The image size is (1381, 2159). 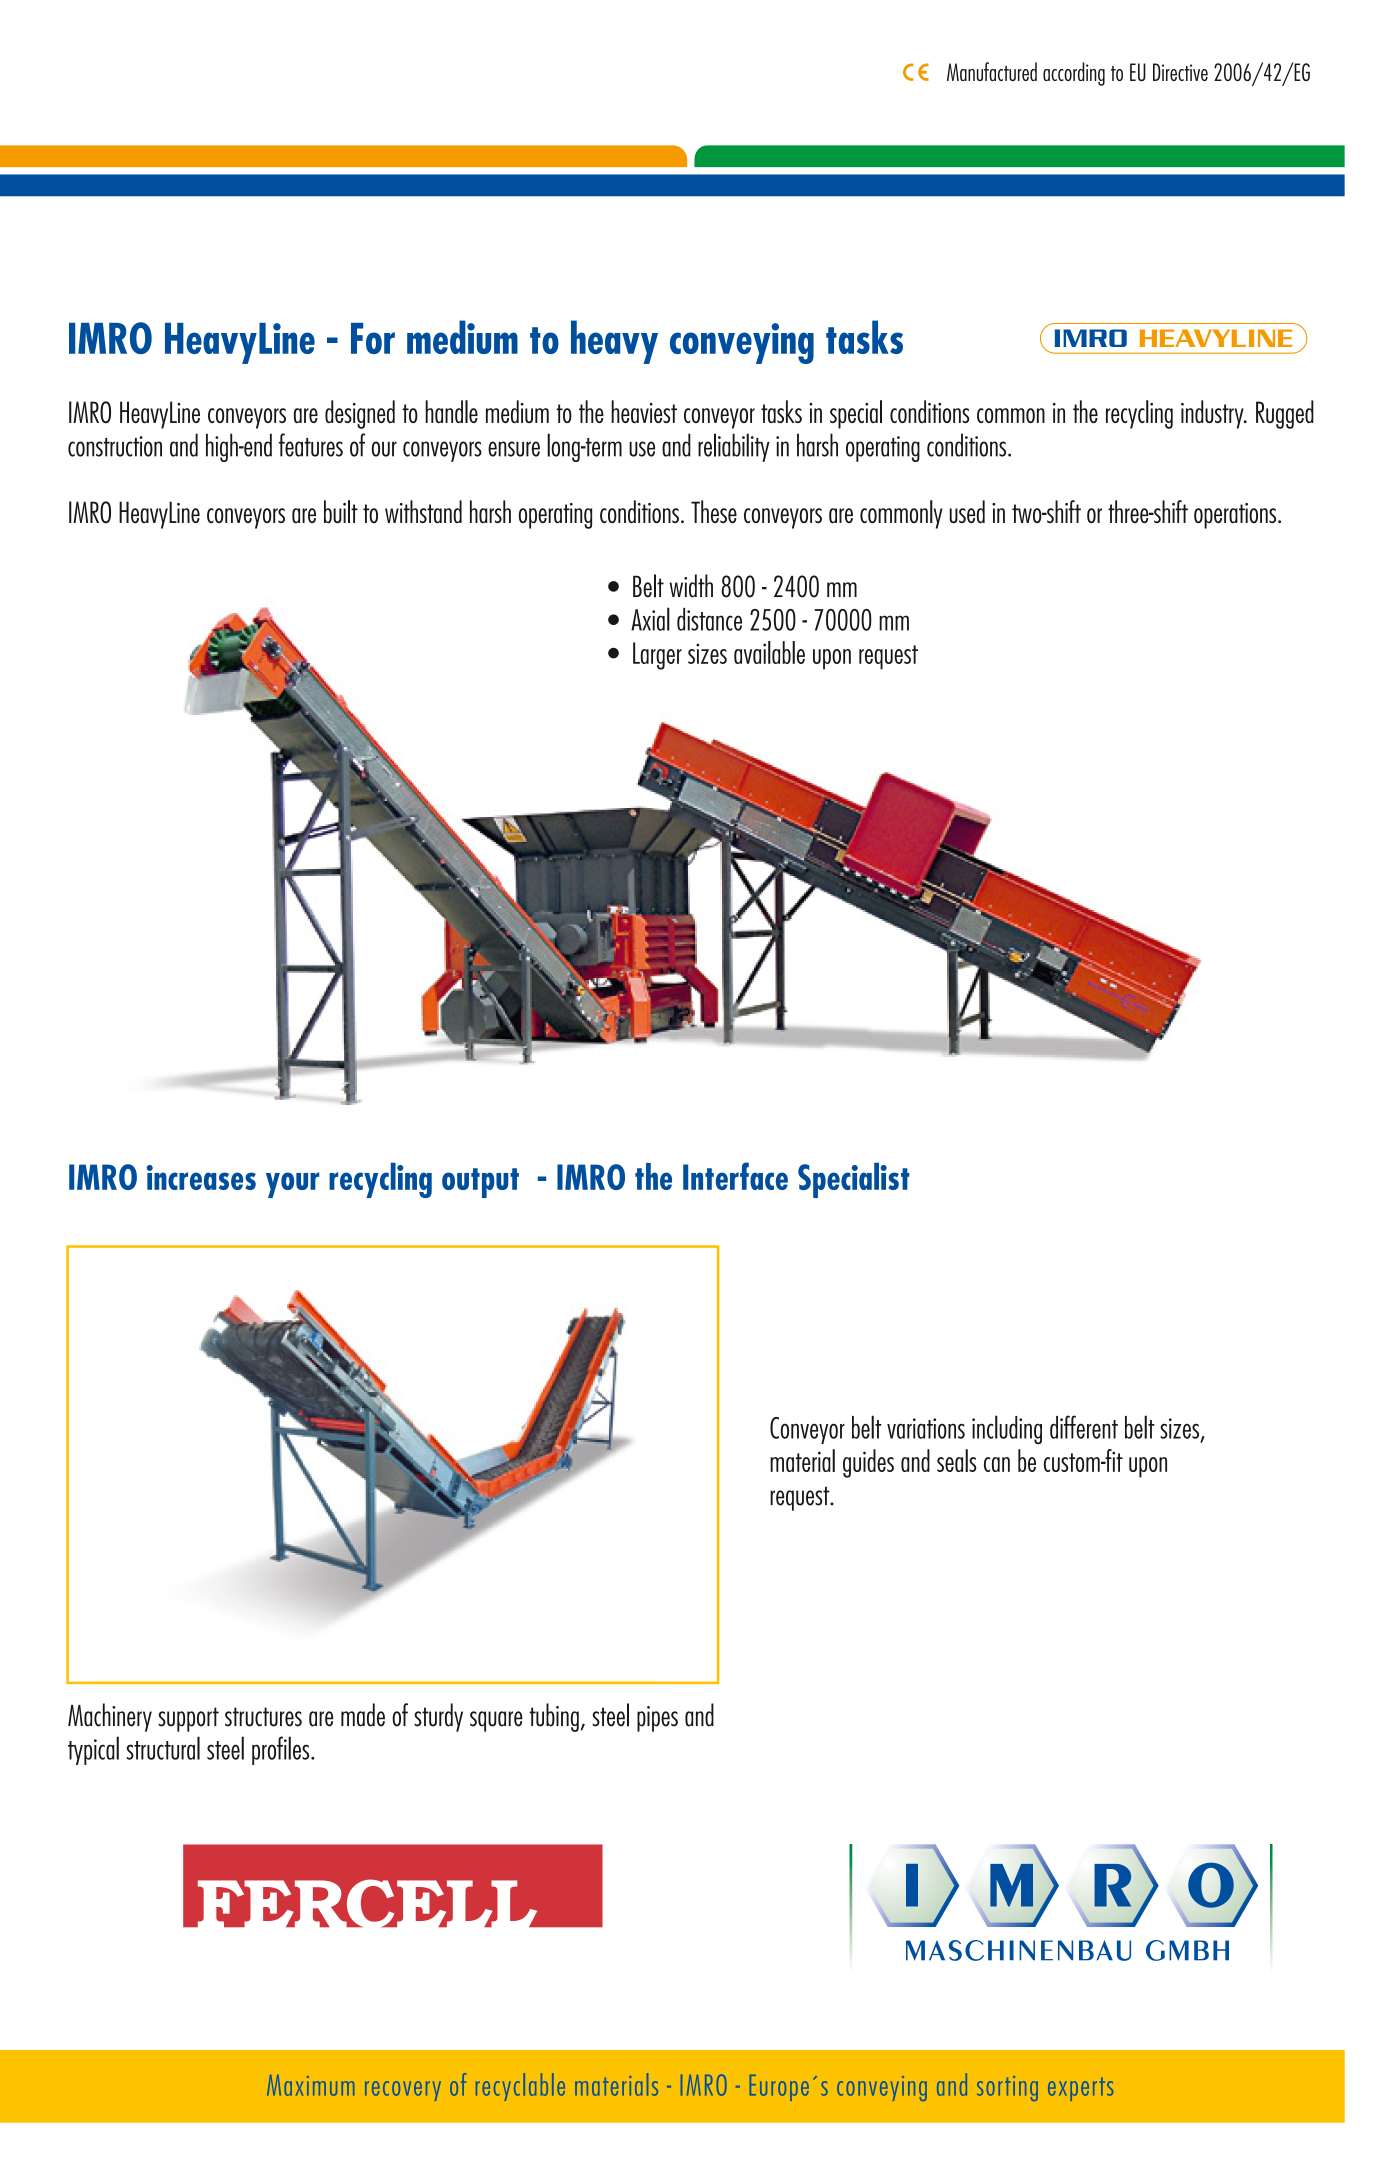 I want to click on experts, so click(x=1080, y=2089).
